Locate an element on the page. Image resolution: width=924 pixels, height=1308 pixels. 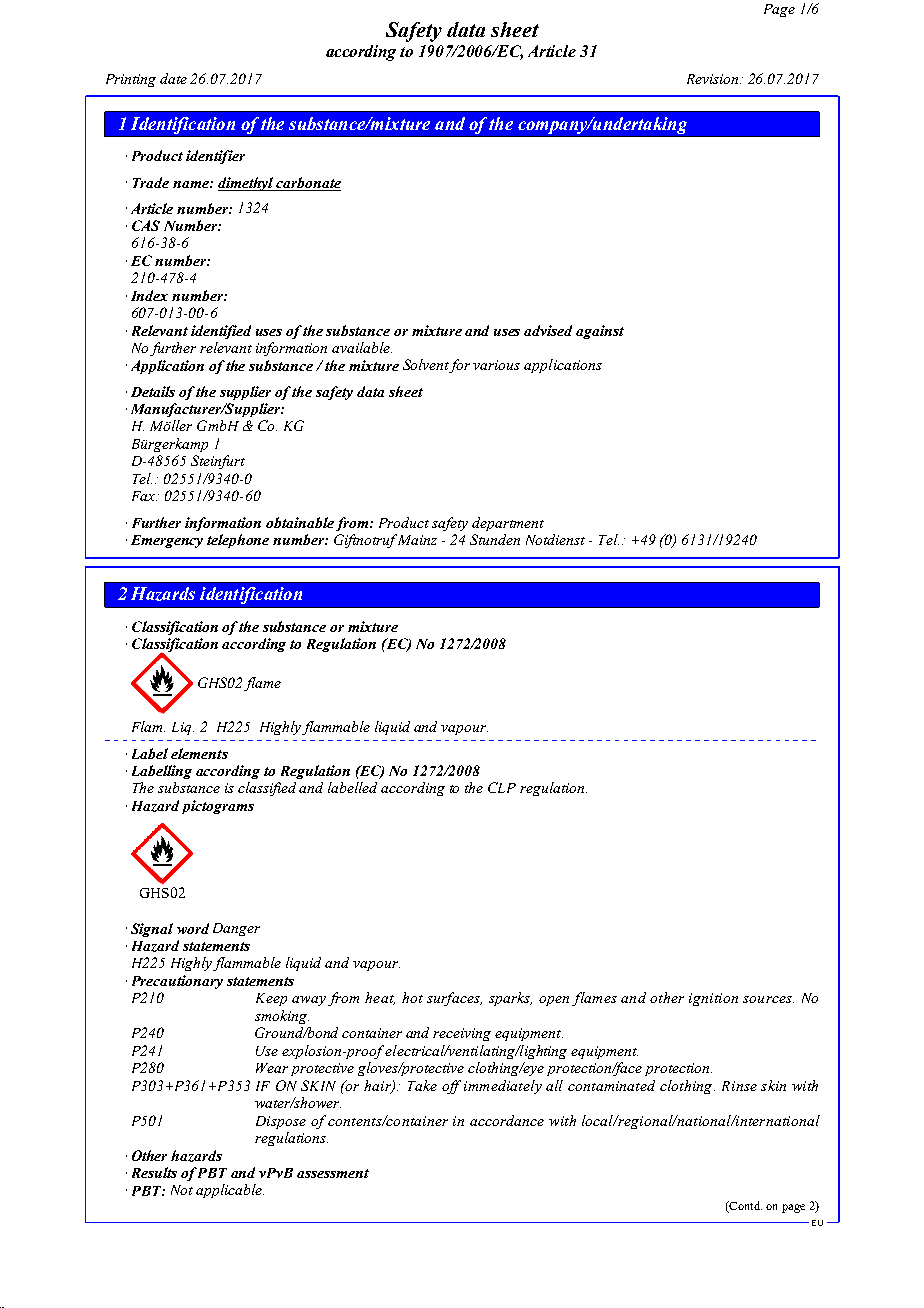
ignition is located at coordinates (713, 999).
